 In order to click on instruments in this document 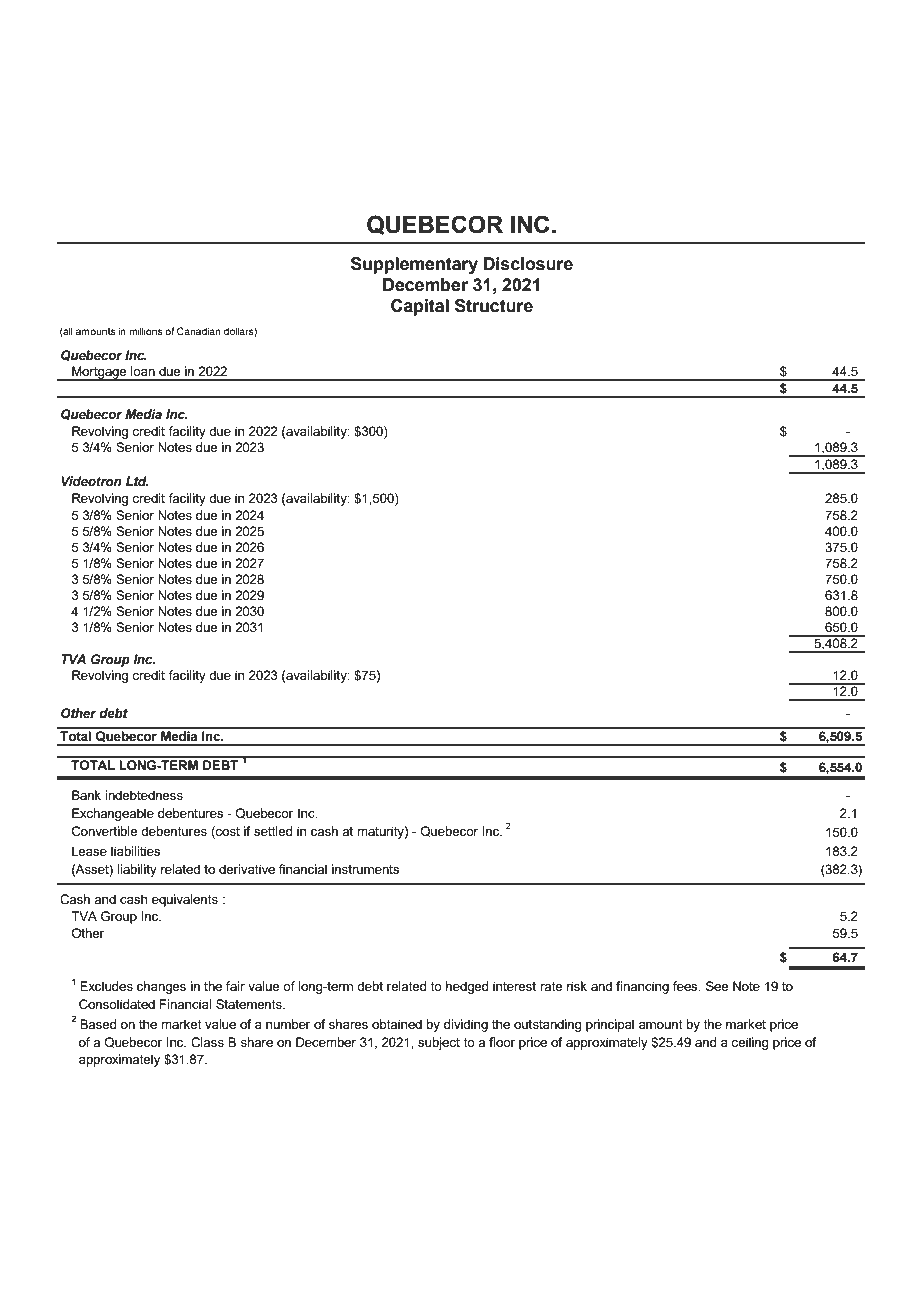, I will do `click(365, 869)`.
